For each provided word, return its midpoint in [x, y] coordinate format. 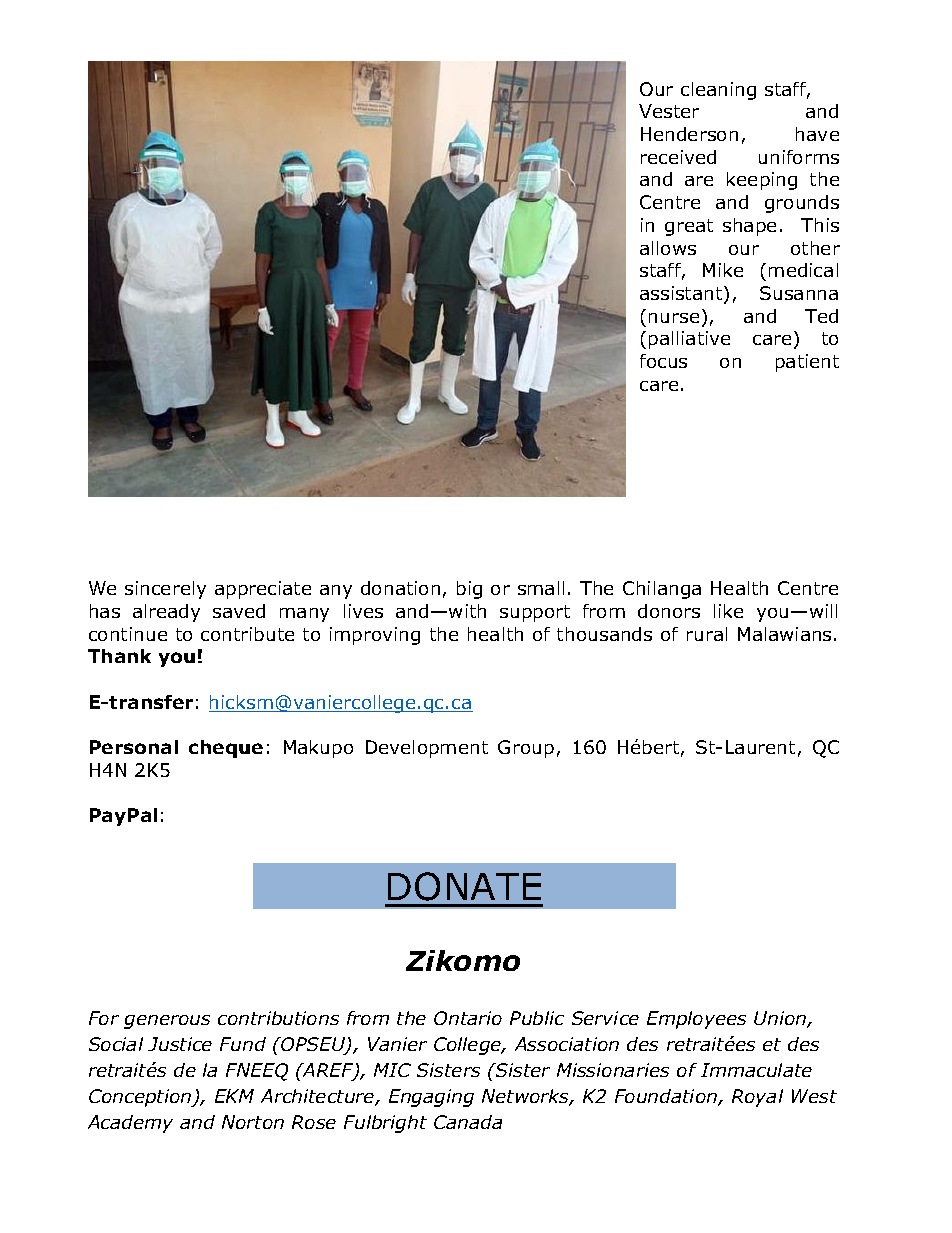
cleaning [718, 91]
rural [707, 634]
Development [427, 749]
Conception [141, 1098]
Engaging [431, 1098]
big [469, 590]
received [678, 157]
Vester [669, 111]
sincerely [165, 590]
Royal [757, 1098]
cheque [226, 749]
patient [807, 363]
